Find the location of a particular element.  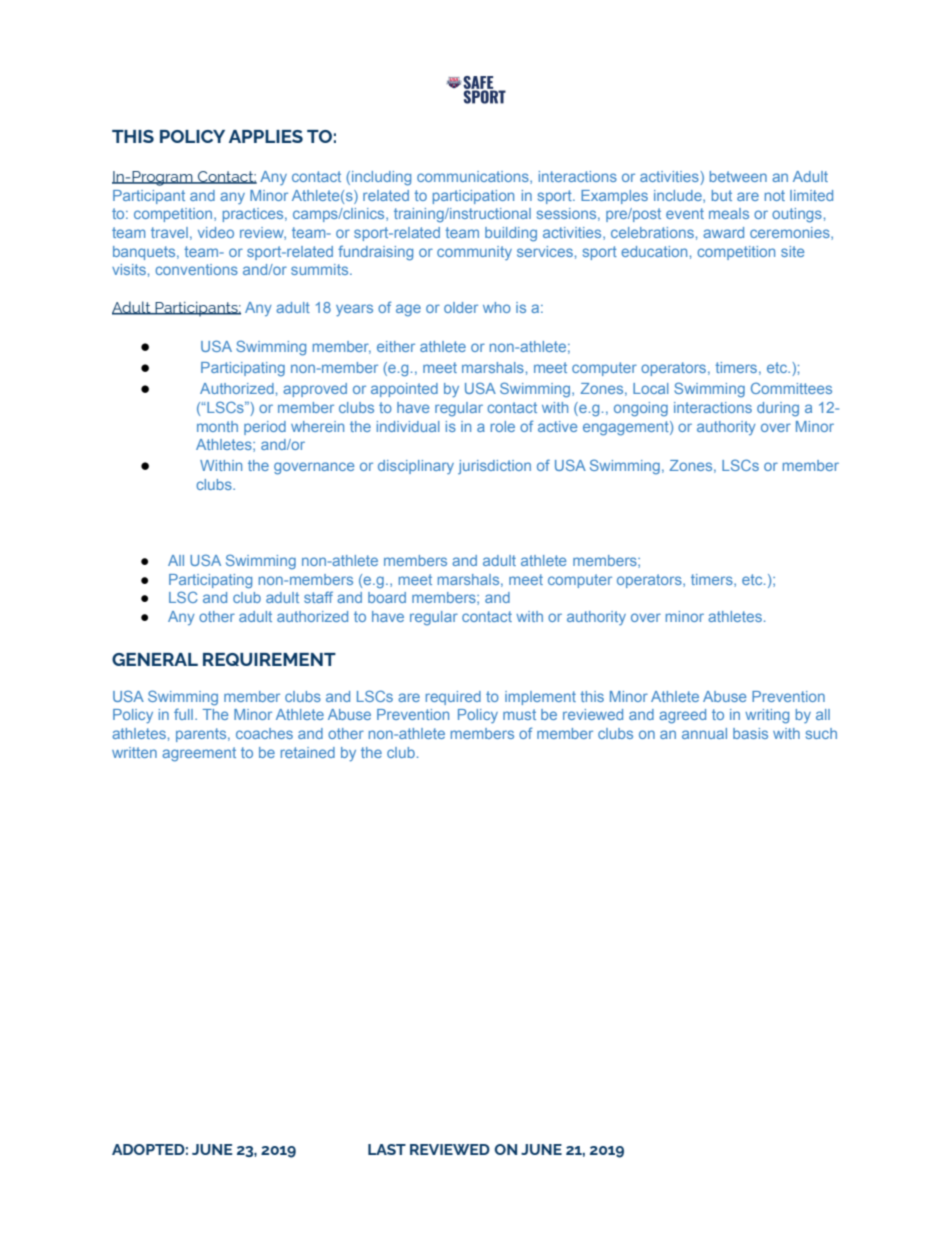

agreement is located at coordinates (199, 754).
